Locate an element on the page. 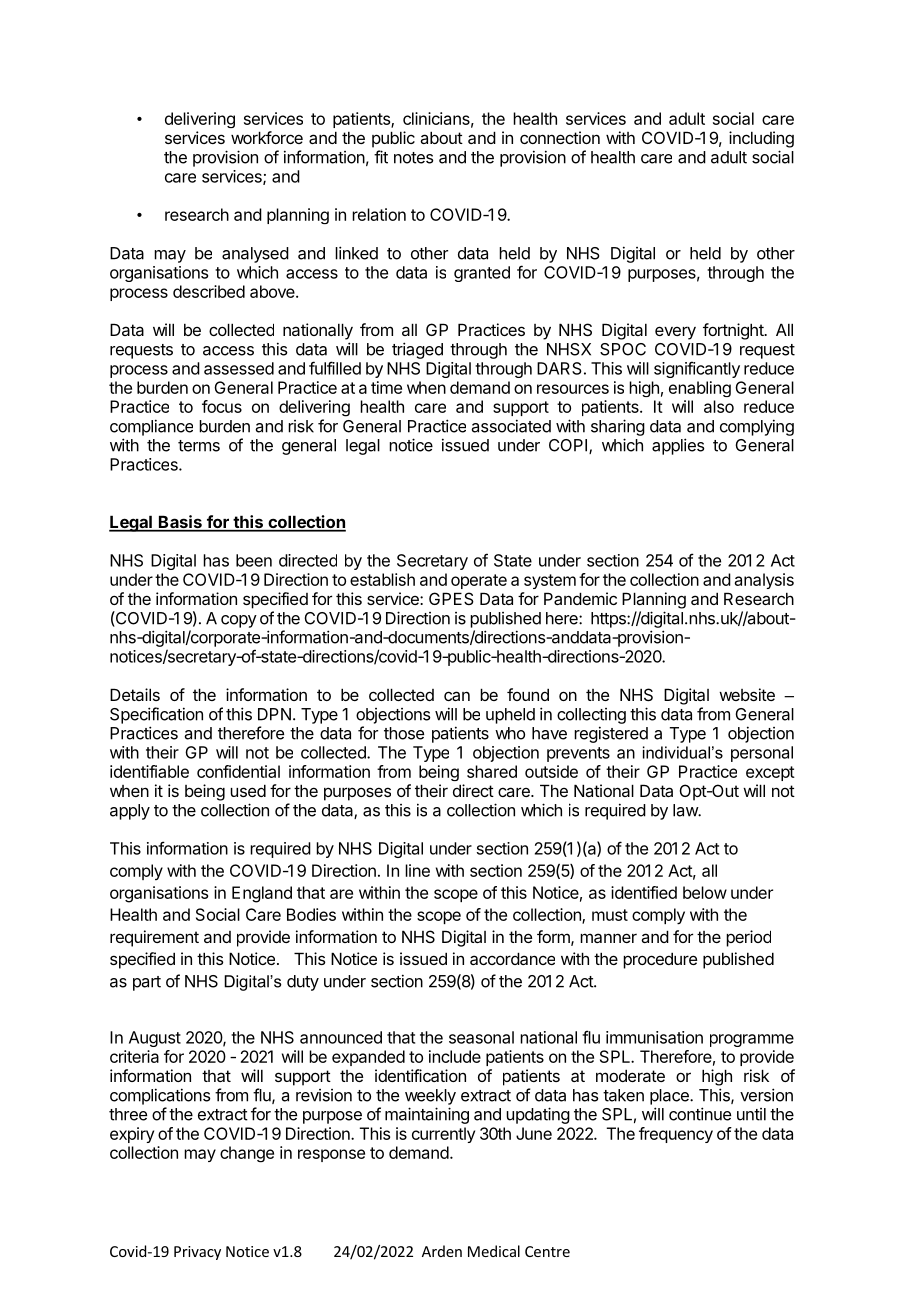 This image has width=903, height=1316. except is located at coordinates (770, 773).
